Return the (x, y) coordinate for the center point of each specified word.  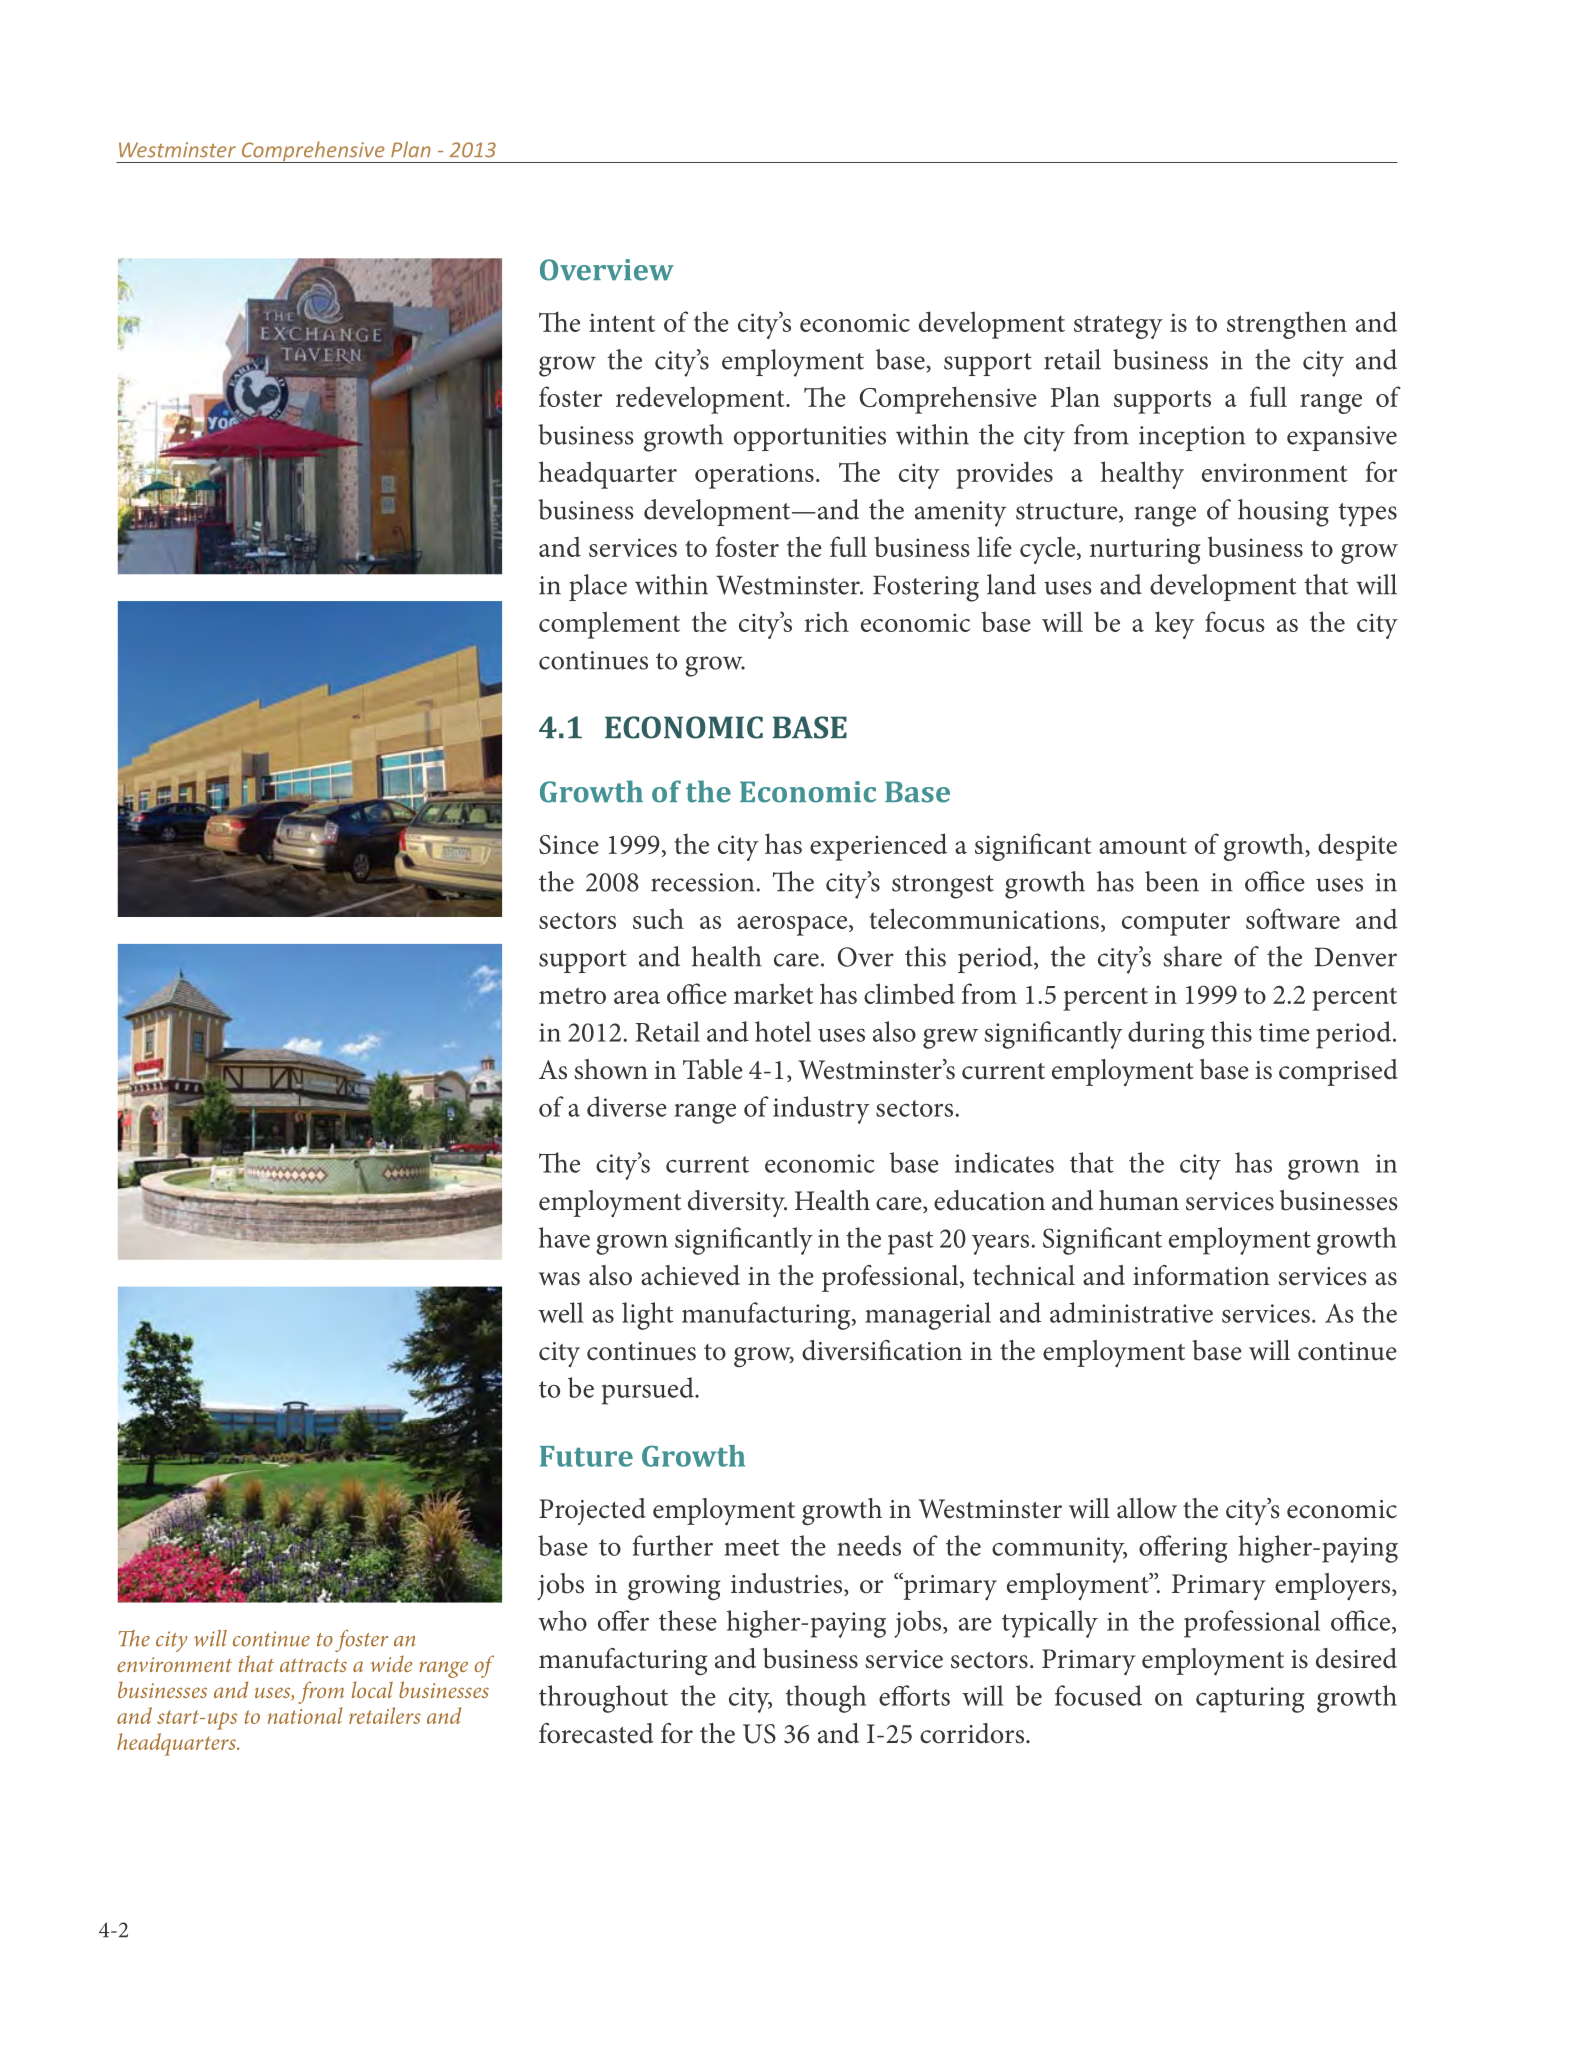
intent (622, 322)
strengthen (1287, 325)
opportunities (810, 438)
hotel (783, 1031)
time (1284, 1032)
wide (391, 1663)
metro (572, 995)
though (826, 1699)
